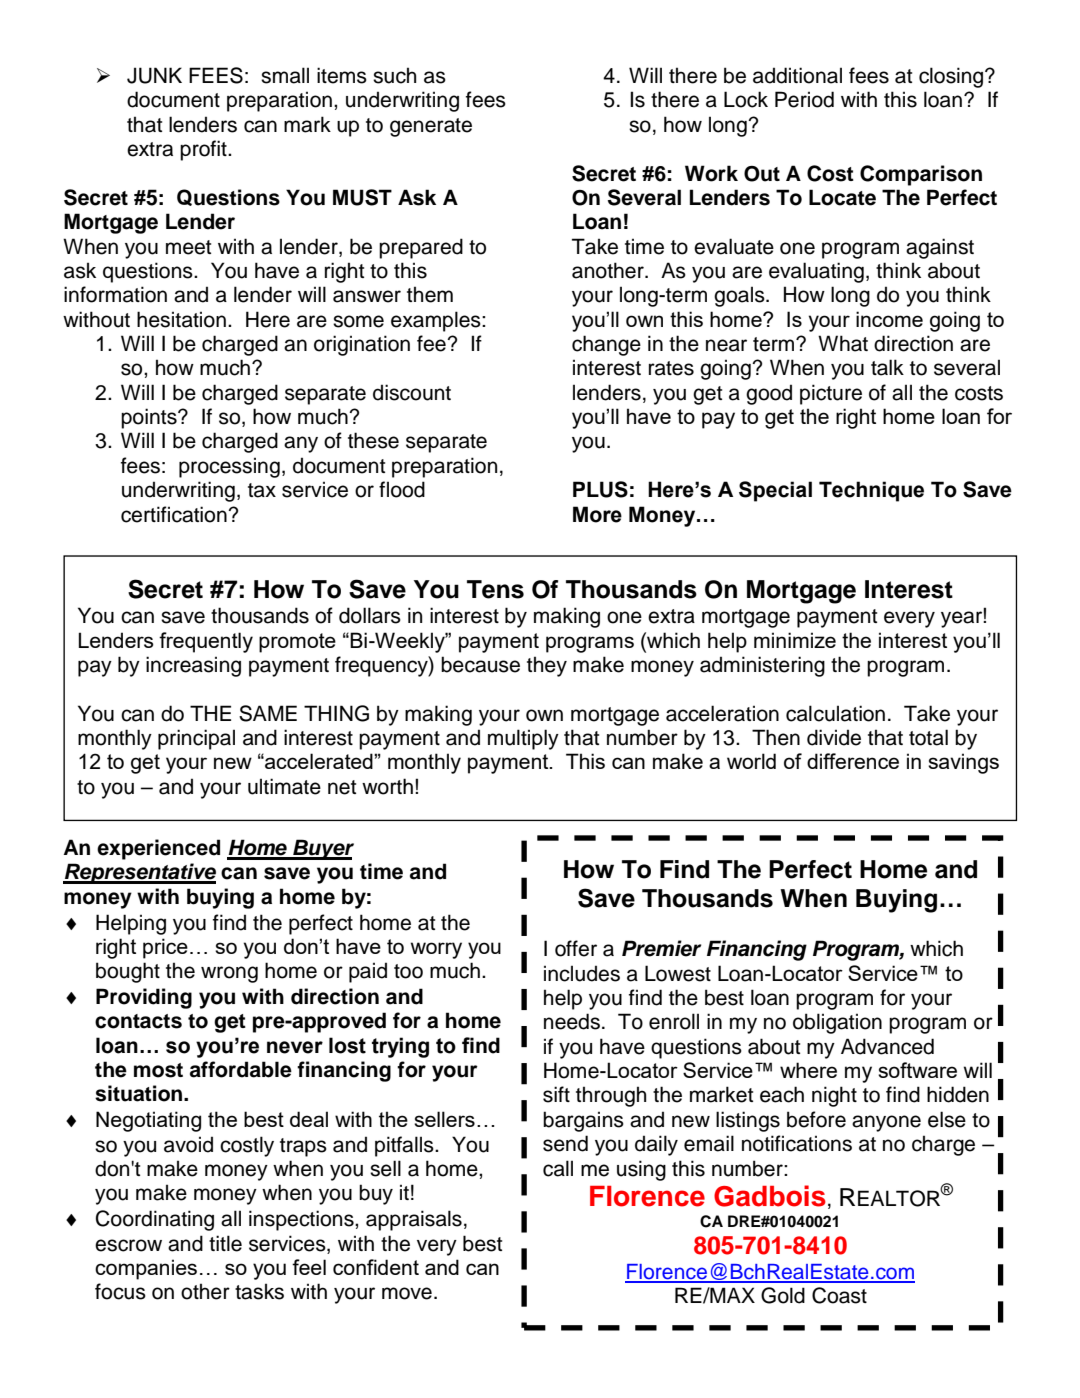  Describe the element at coordinates (871, 491) in the screenshot. I see `Technique` at that location.
